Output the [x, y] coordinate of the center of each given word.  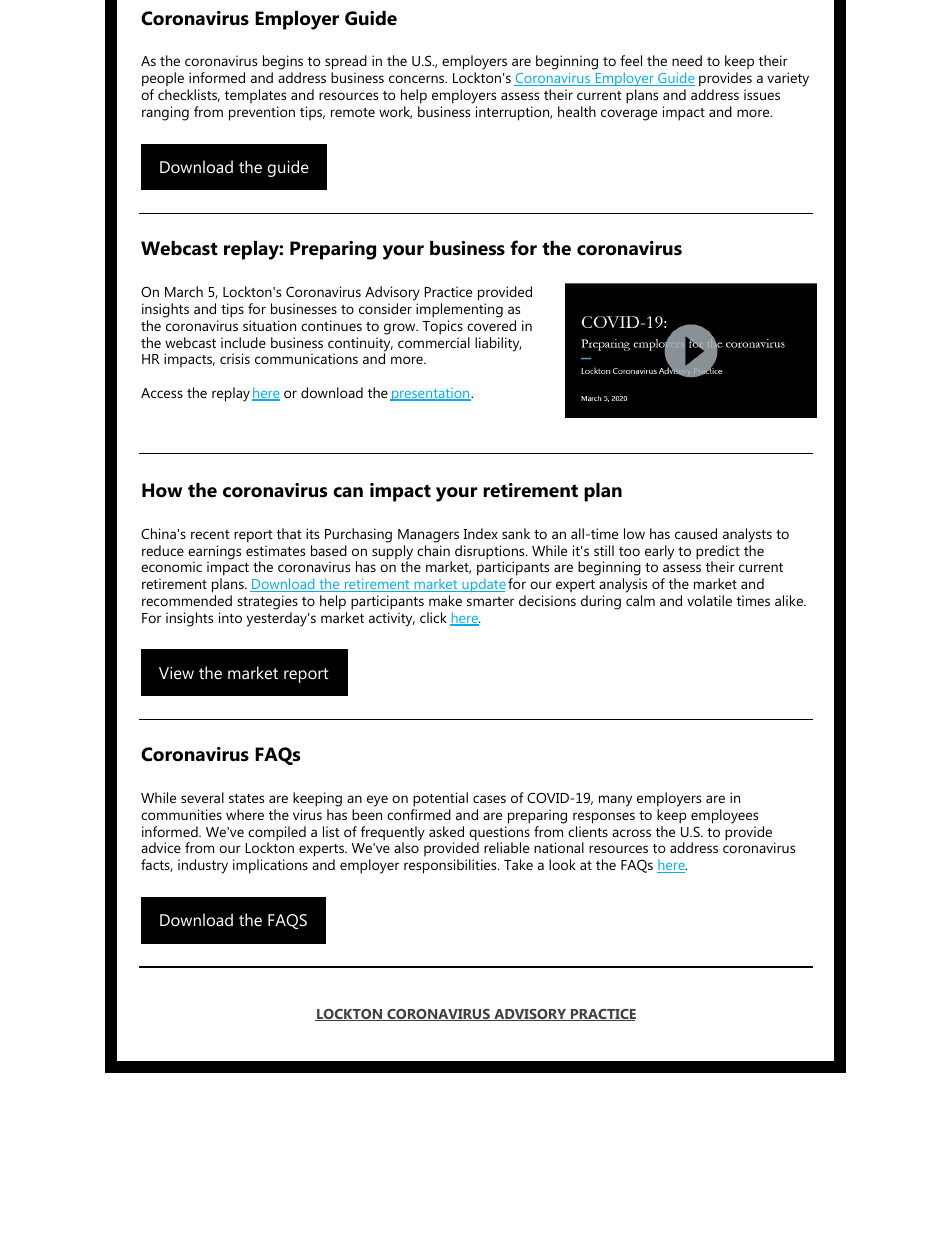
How [162, 490]
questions [499, 834]
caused [696, 533]
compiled [277, 834]
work [395, 112]
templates [255, 96]
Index [481, 533]
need [687, 60]
